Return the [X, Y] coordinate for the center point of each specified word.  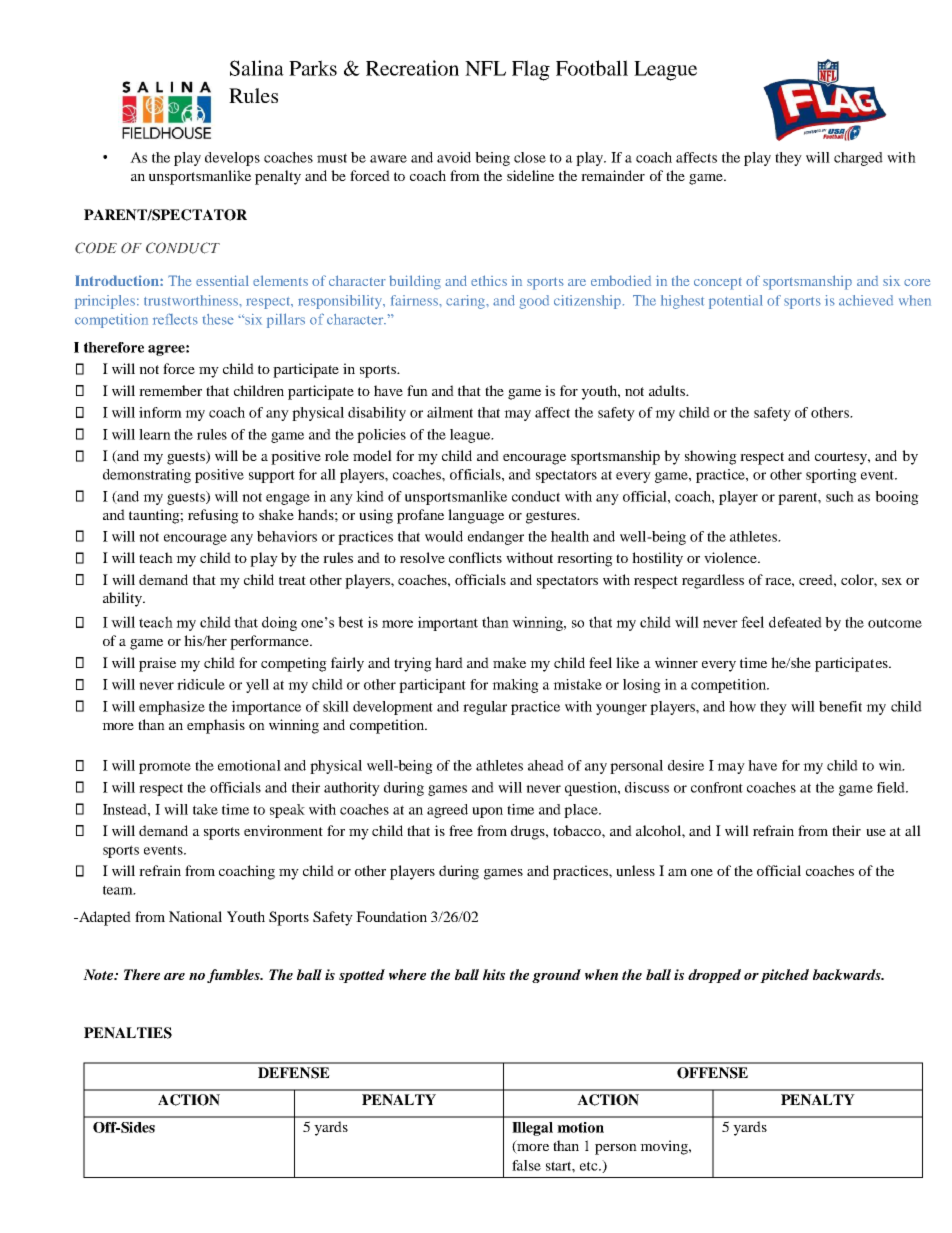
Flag [531, 70]
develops [232, 159]
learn [155, 434]
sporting [831, 476]
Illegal [532, 1129]
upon [487, 812]
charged [858, 159]
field [892, 787]
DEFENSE [294, 1073]
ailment [450, 412]
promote [165, 767]
